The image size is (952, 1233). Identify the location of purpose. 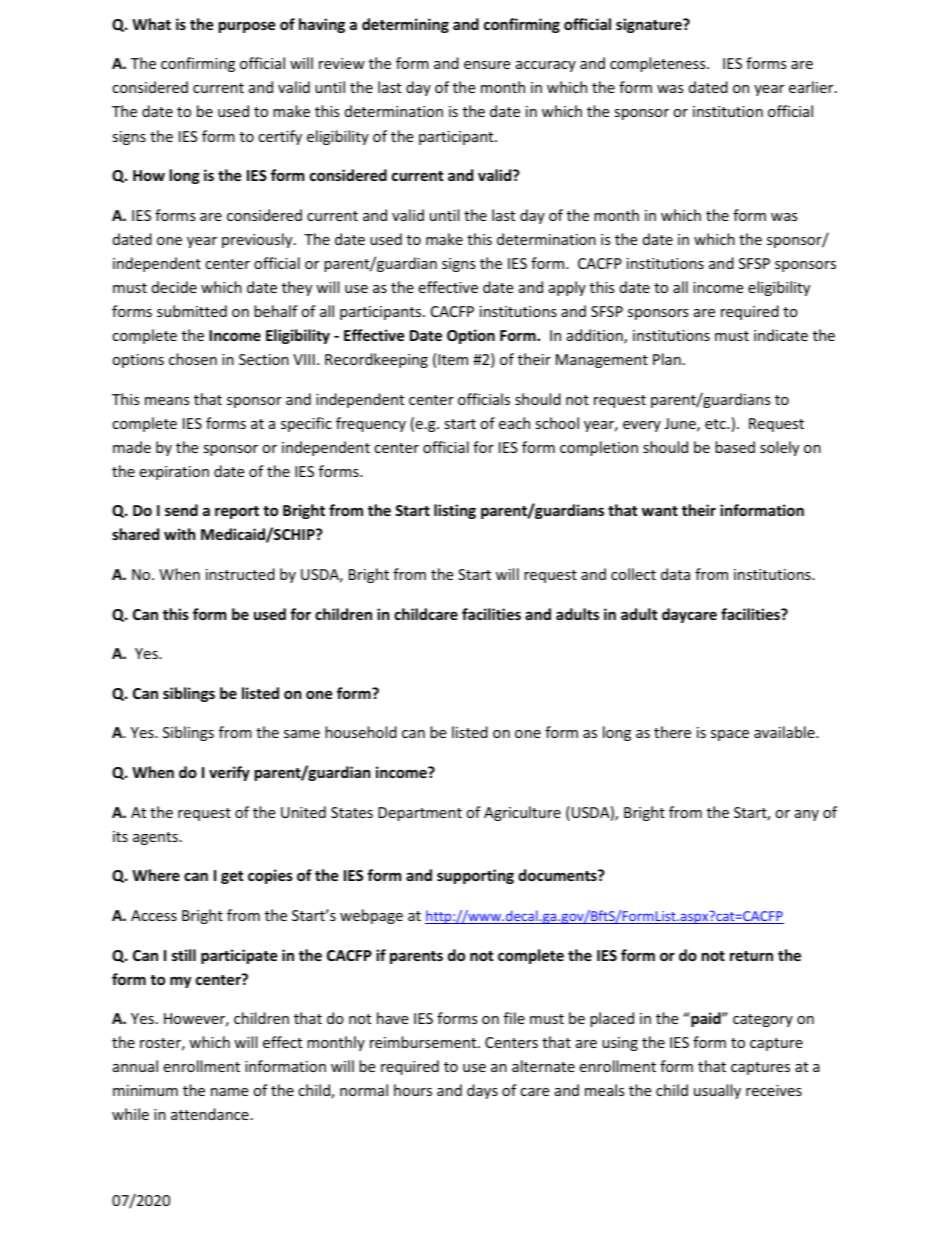
(247, 27).
